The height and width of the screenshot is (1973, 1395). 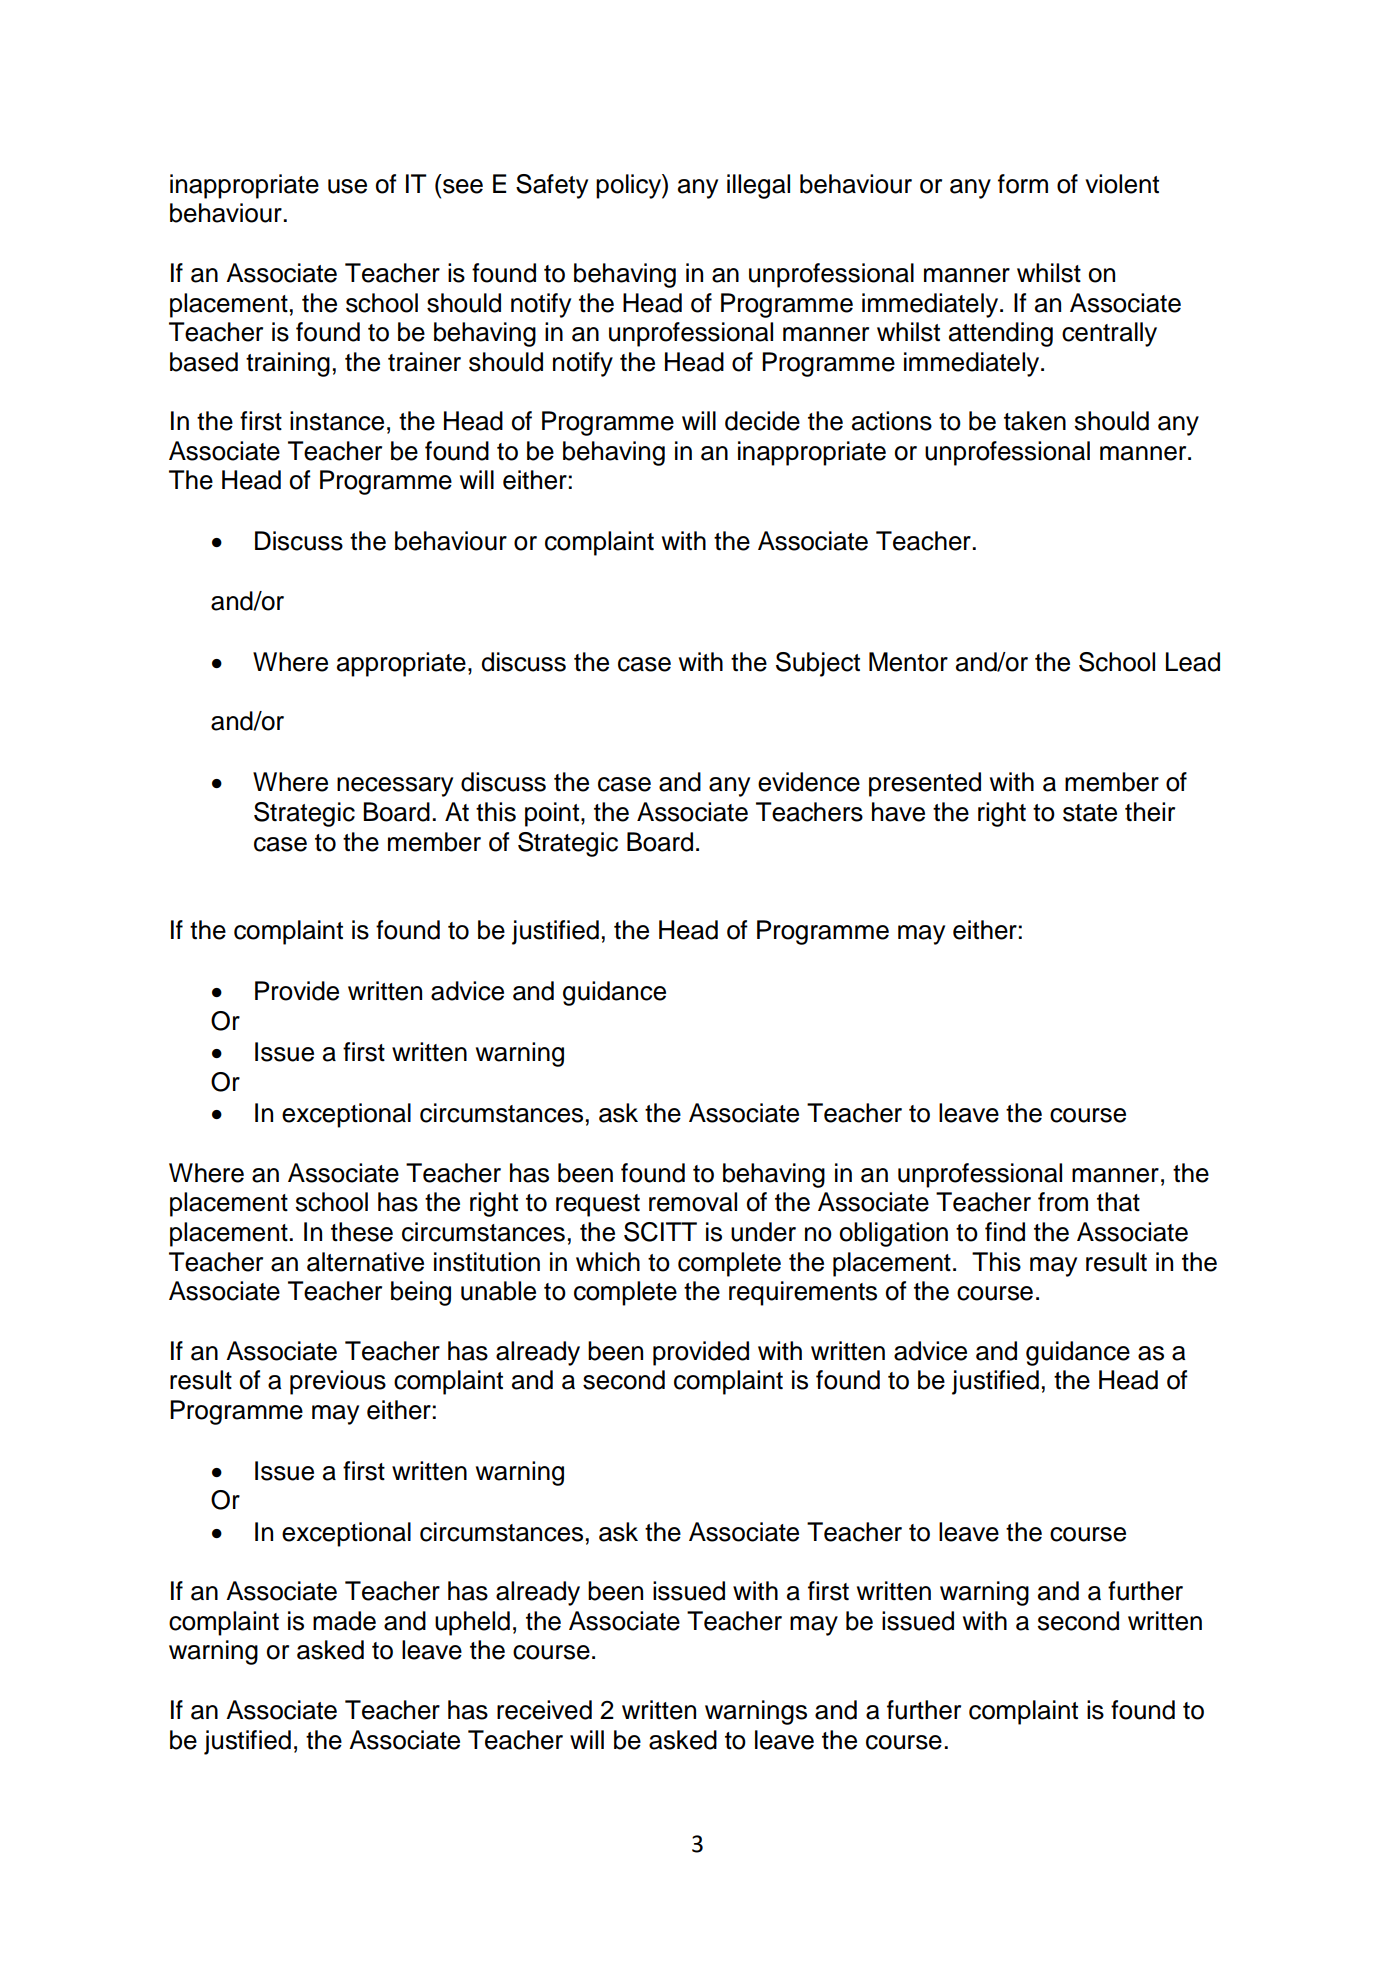 What do you see at coordinates (1090, 813) in the screenshot?
I see `state` at bounding box center [1090, 813].
